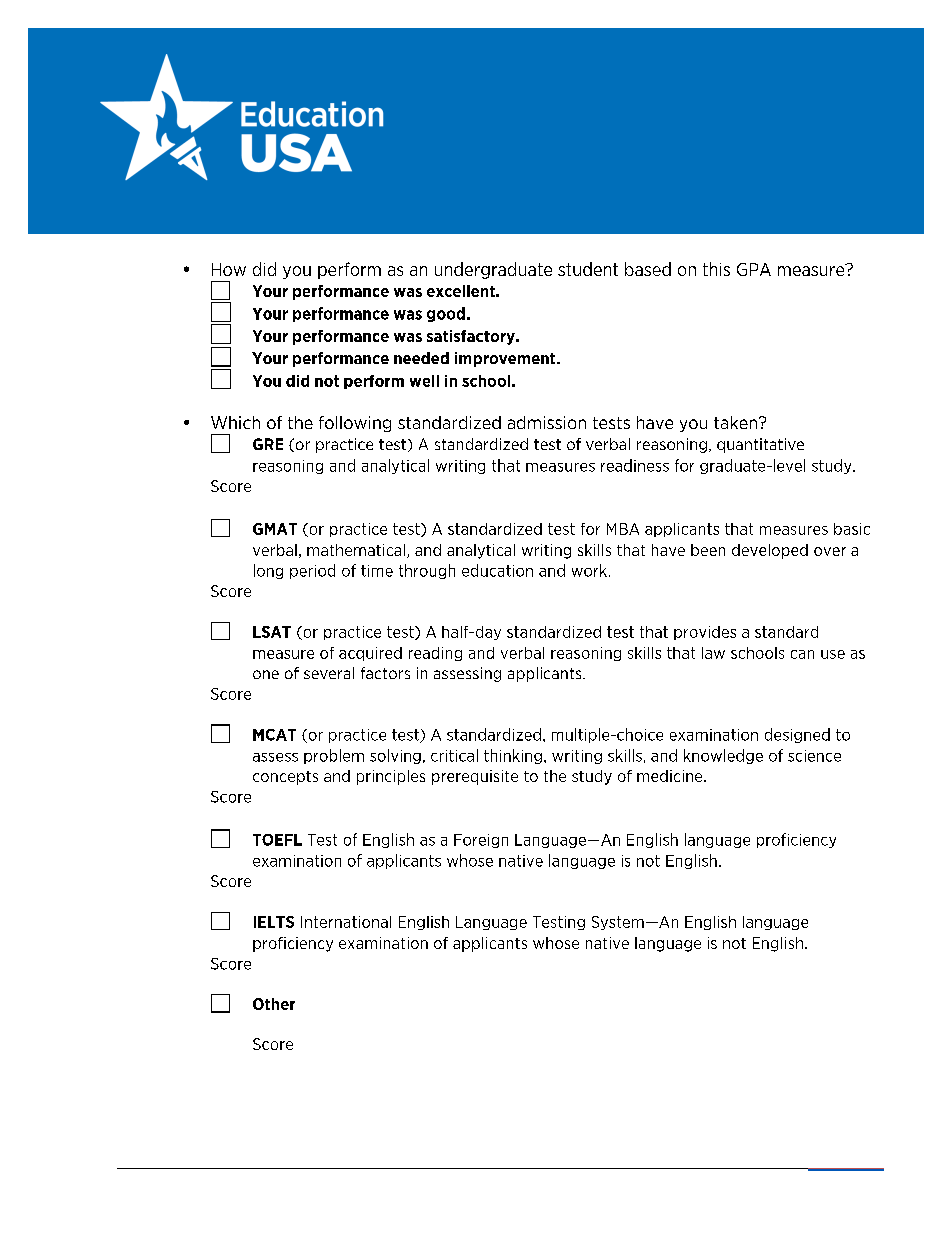 The height and width of the page is (1233, 952). I want to click on reading, so click(435, 654).
